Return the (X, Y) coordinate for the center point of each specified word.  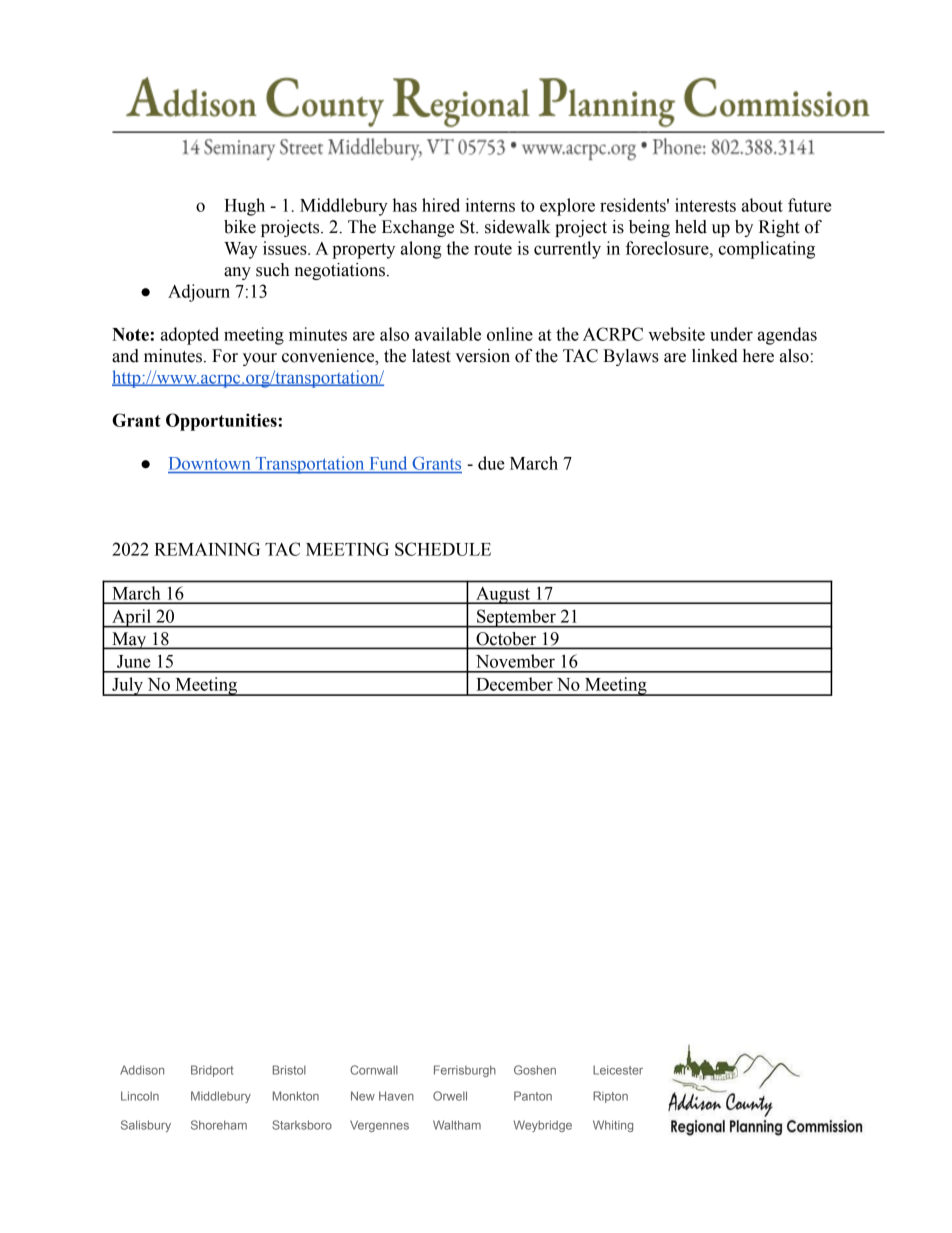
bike (240, 227)
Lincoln (140, 1096)
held (691, 227)
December (514, 684)
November (515, 661)
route (493, 249)
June (134, 661)
